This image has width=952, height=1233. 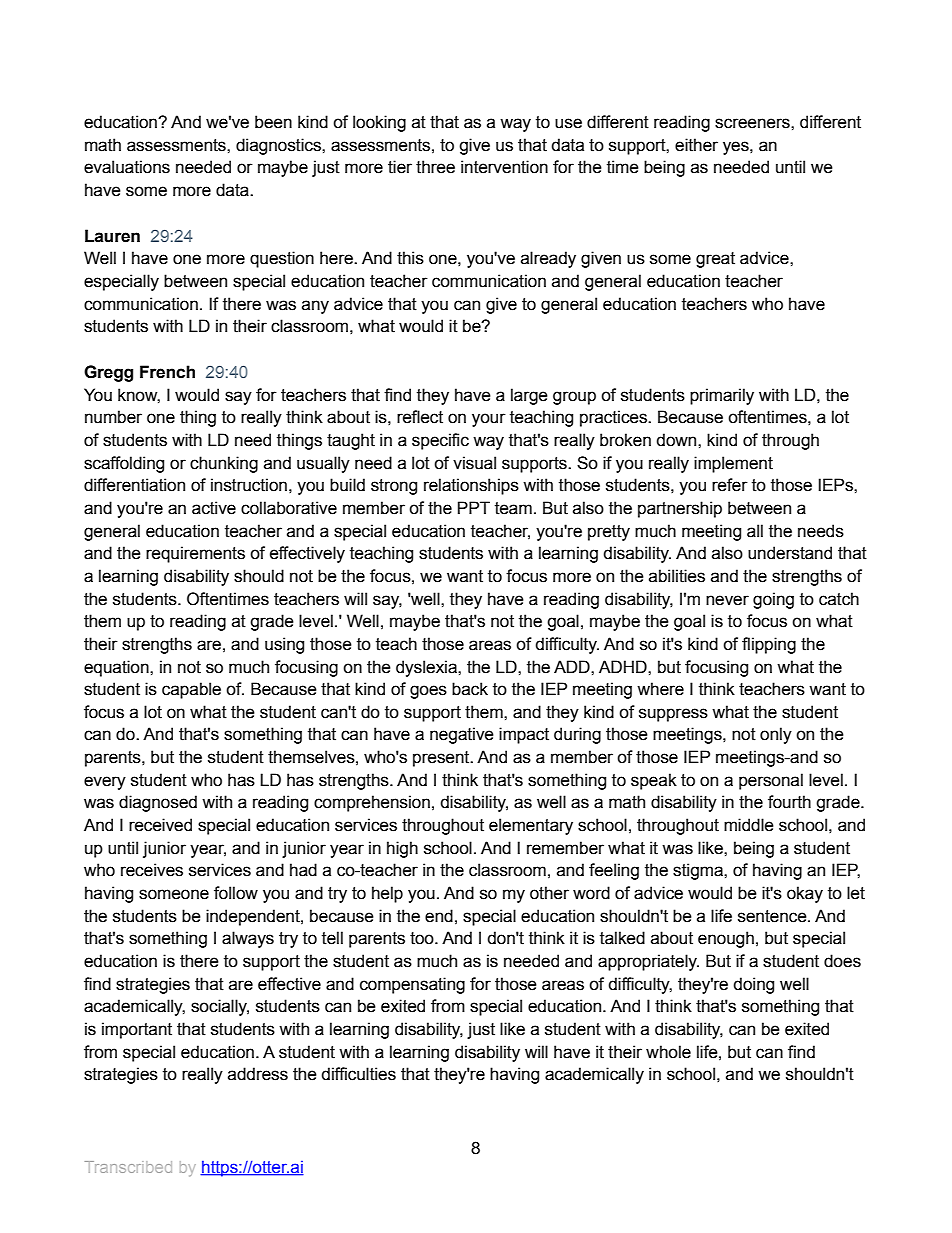 What do you see at coordinates (531, 826) in the image?
I see `elementary` at bounding box center [531, 826].
